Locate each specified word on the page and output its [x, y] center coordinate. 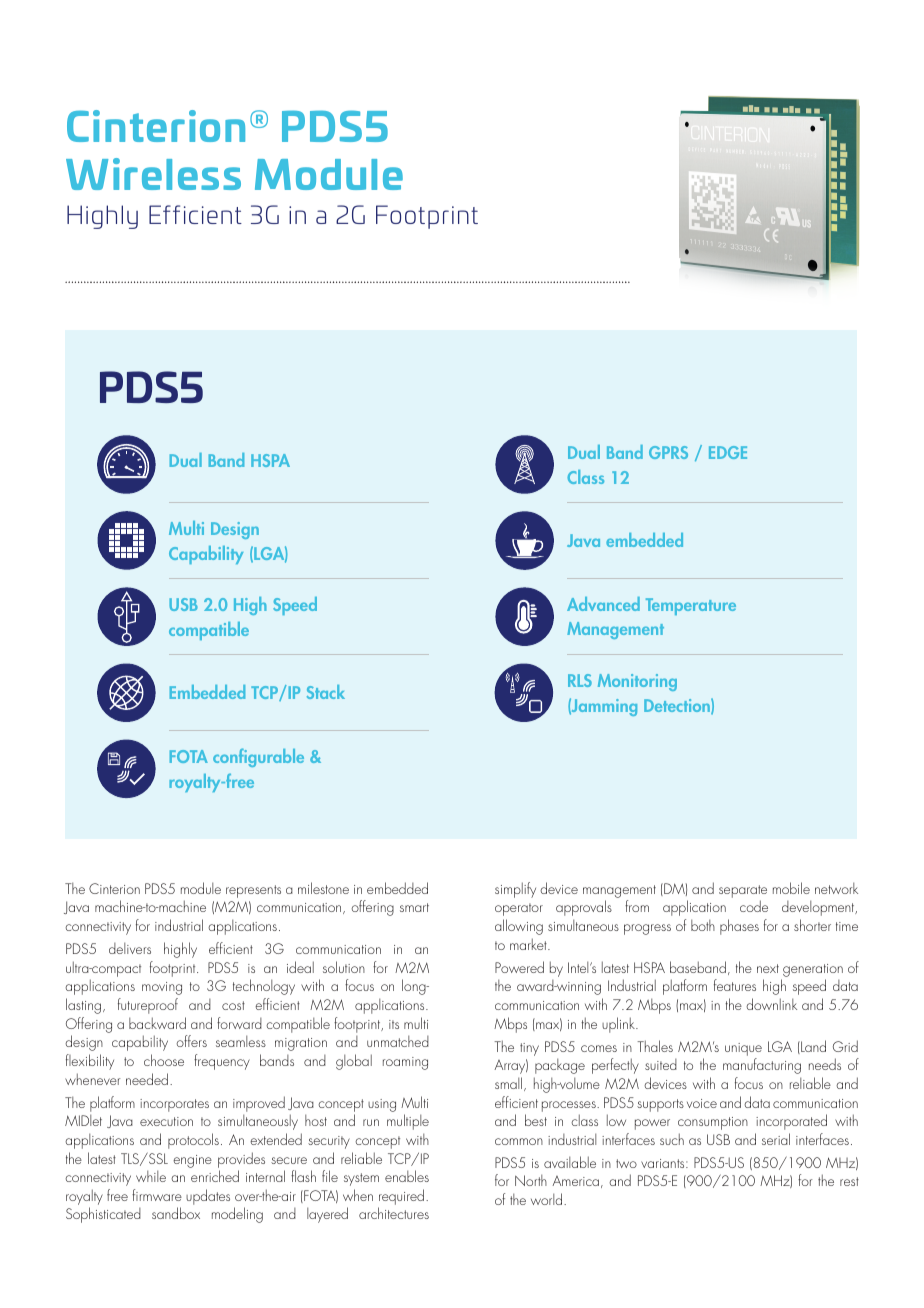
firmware [157, 1195]
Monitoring [637, 682]
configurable [258, 757]
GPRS [668, 452]
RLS [580, 680]
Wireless [153, 174]
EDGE [728, 452]
